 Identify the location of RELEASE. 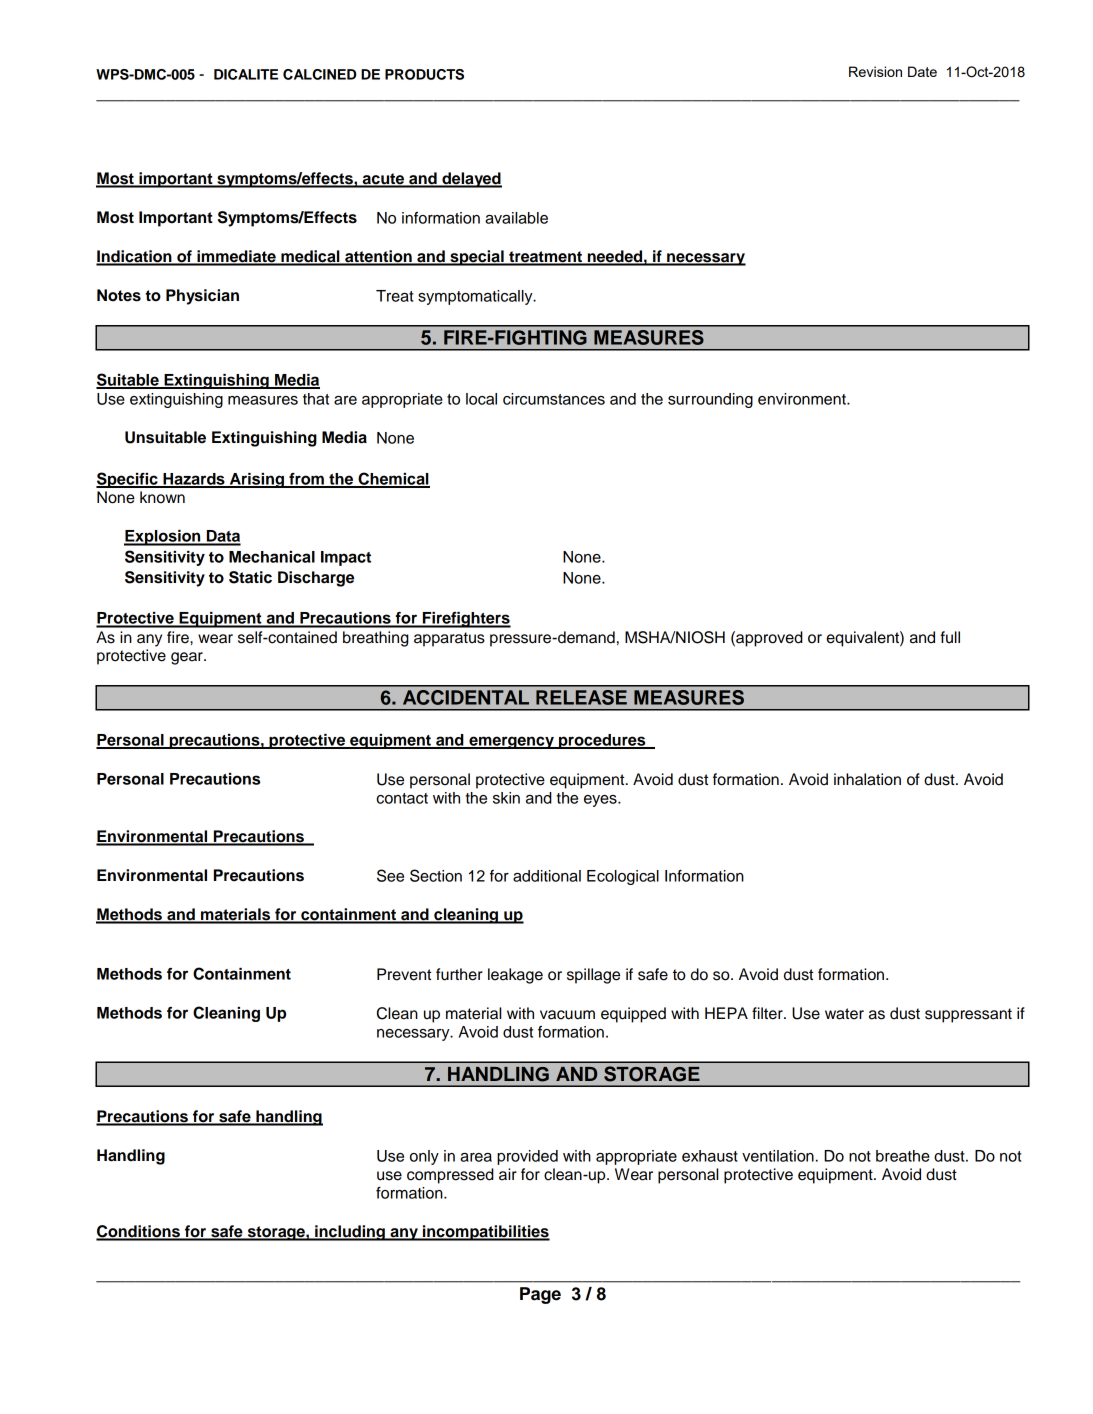
(581, 697).
